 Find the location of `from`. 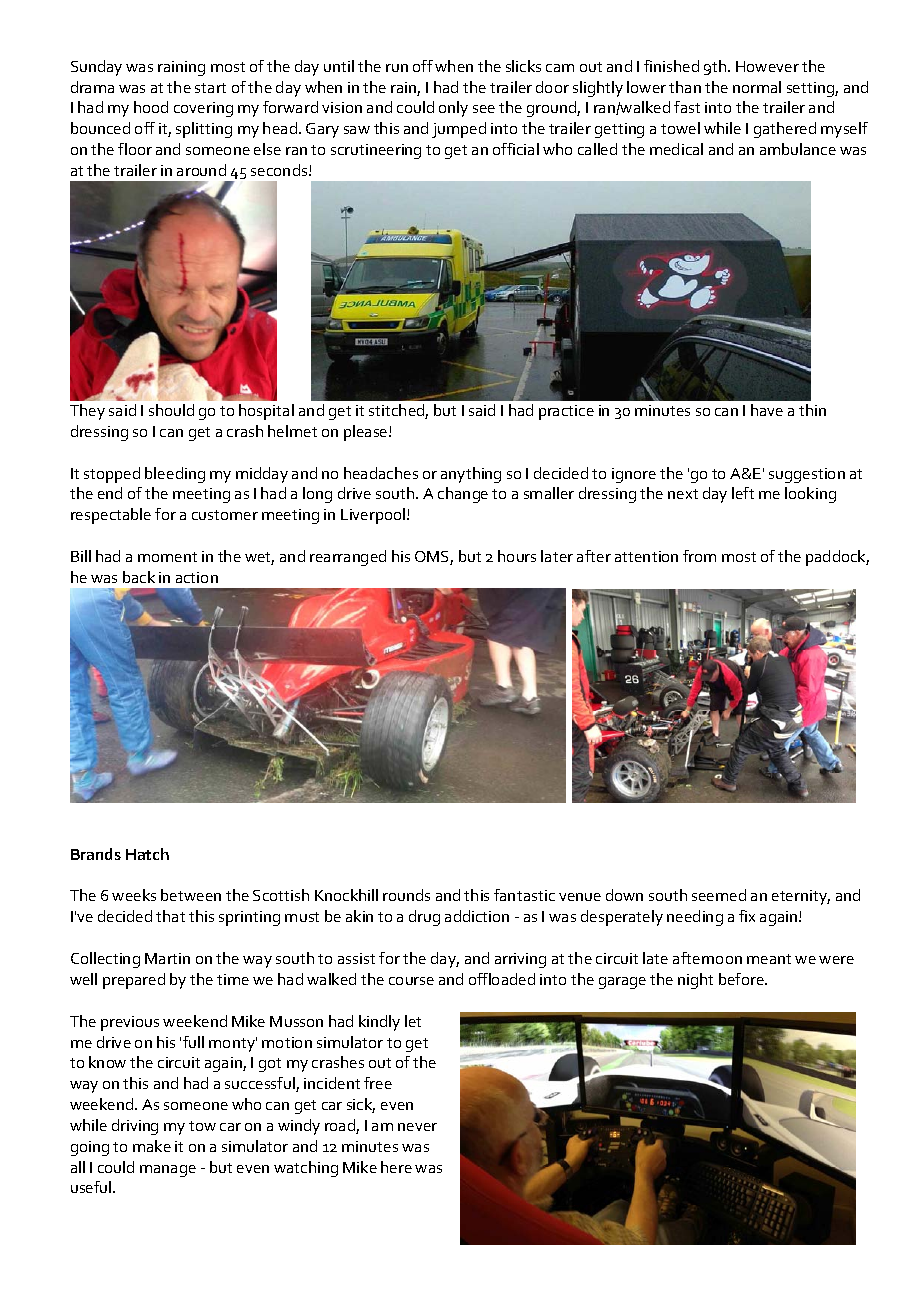

from is located at coordinates (699, 556).
